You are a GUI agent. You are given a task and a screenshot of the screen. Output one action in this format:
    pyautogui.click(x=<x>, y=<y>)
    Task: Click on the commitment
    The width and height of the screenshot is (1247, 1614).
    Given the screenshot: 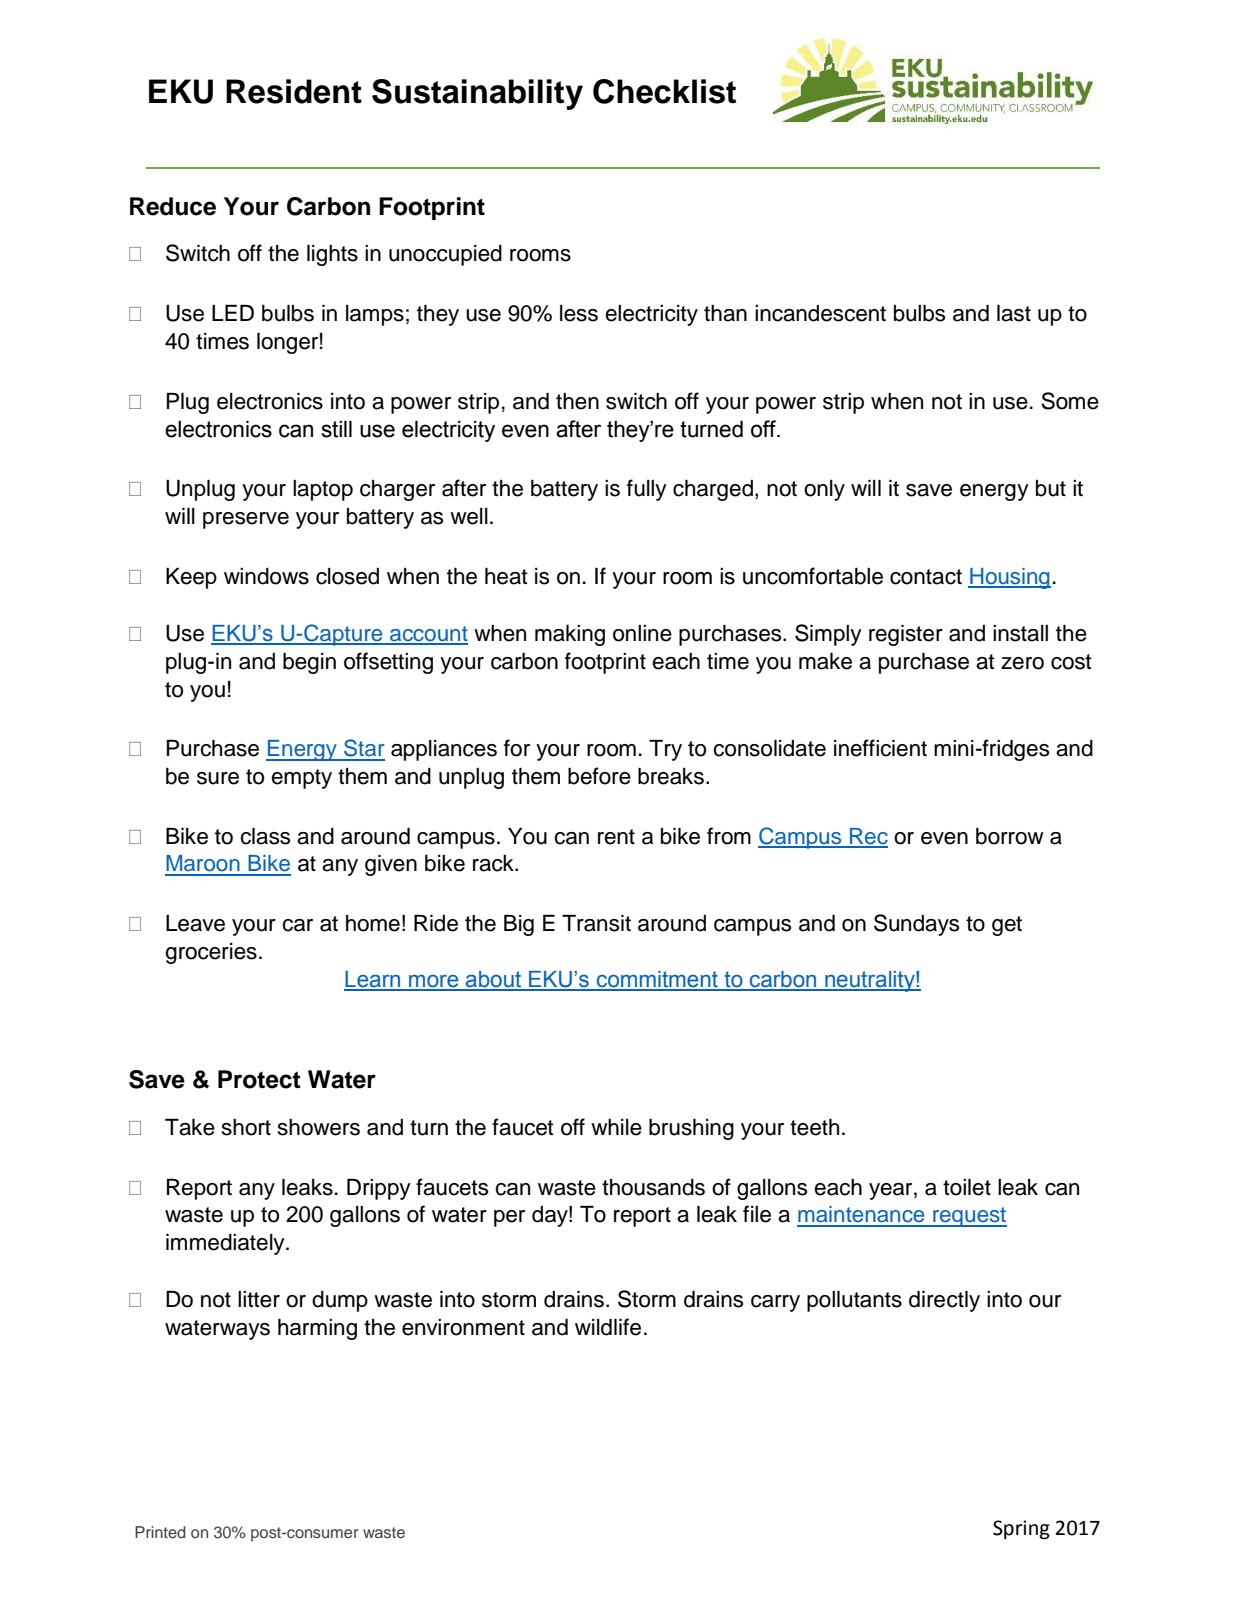 What is the action you would take?
    pyautogui.click(x=658, y=980)
